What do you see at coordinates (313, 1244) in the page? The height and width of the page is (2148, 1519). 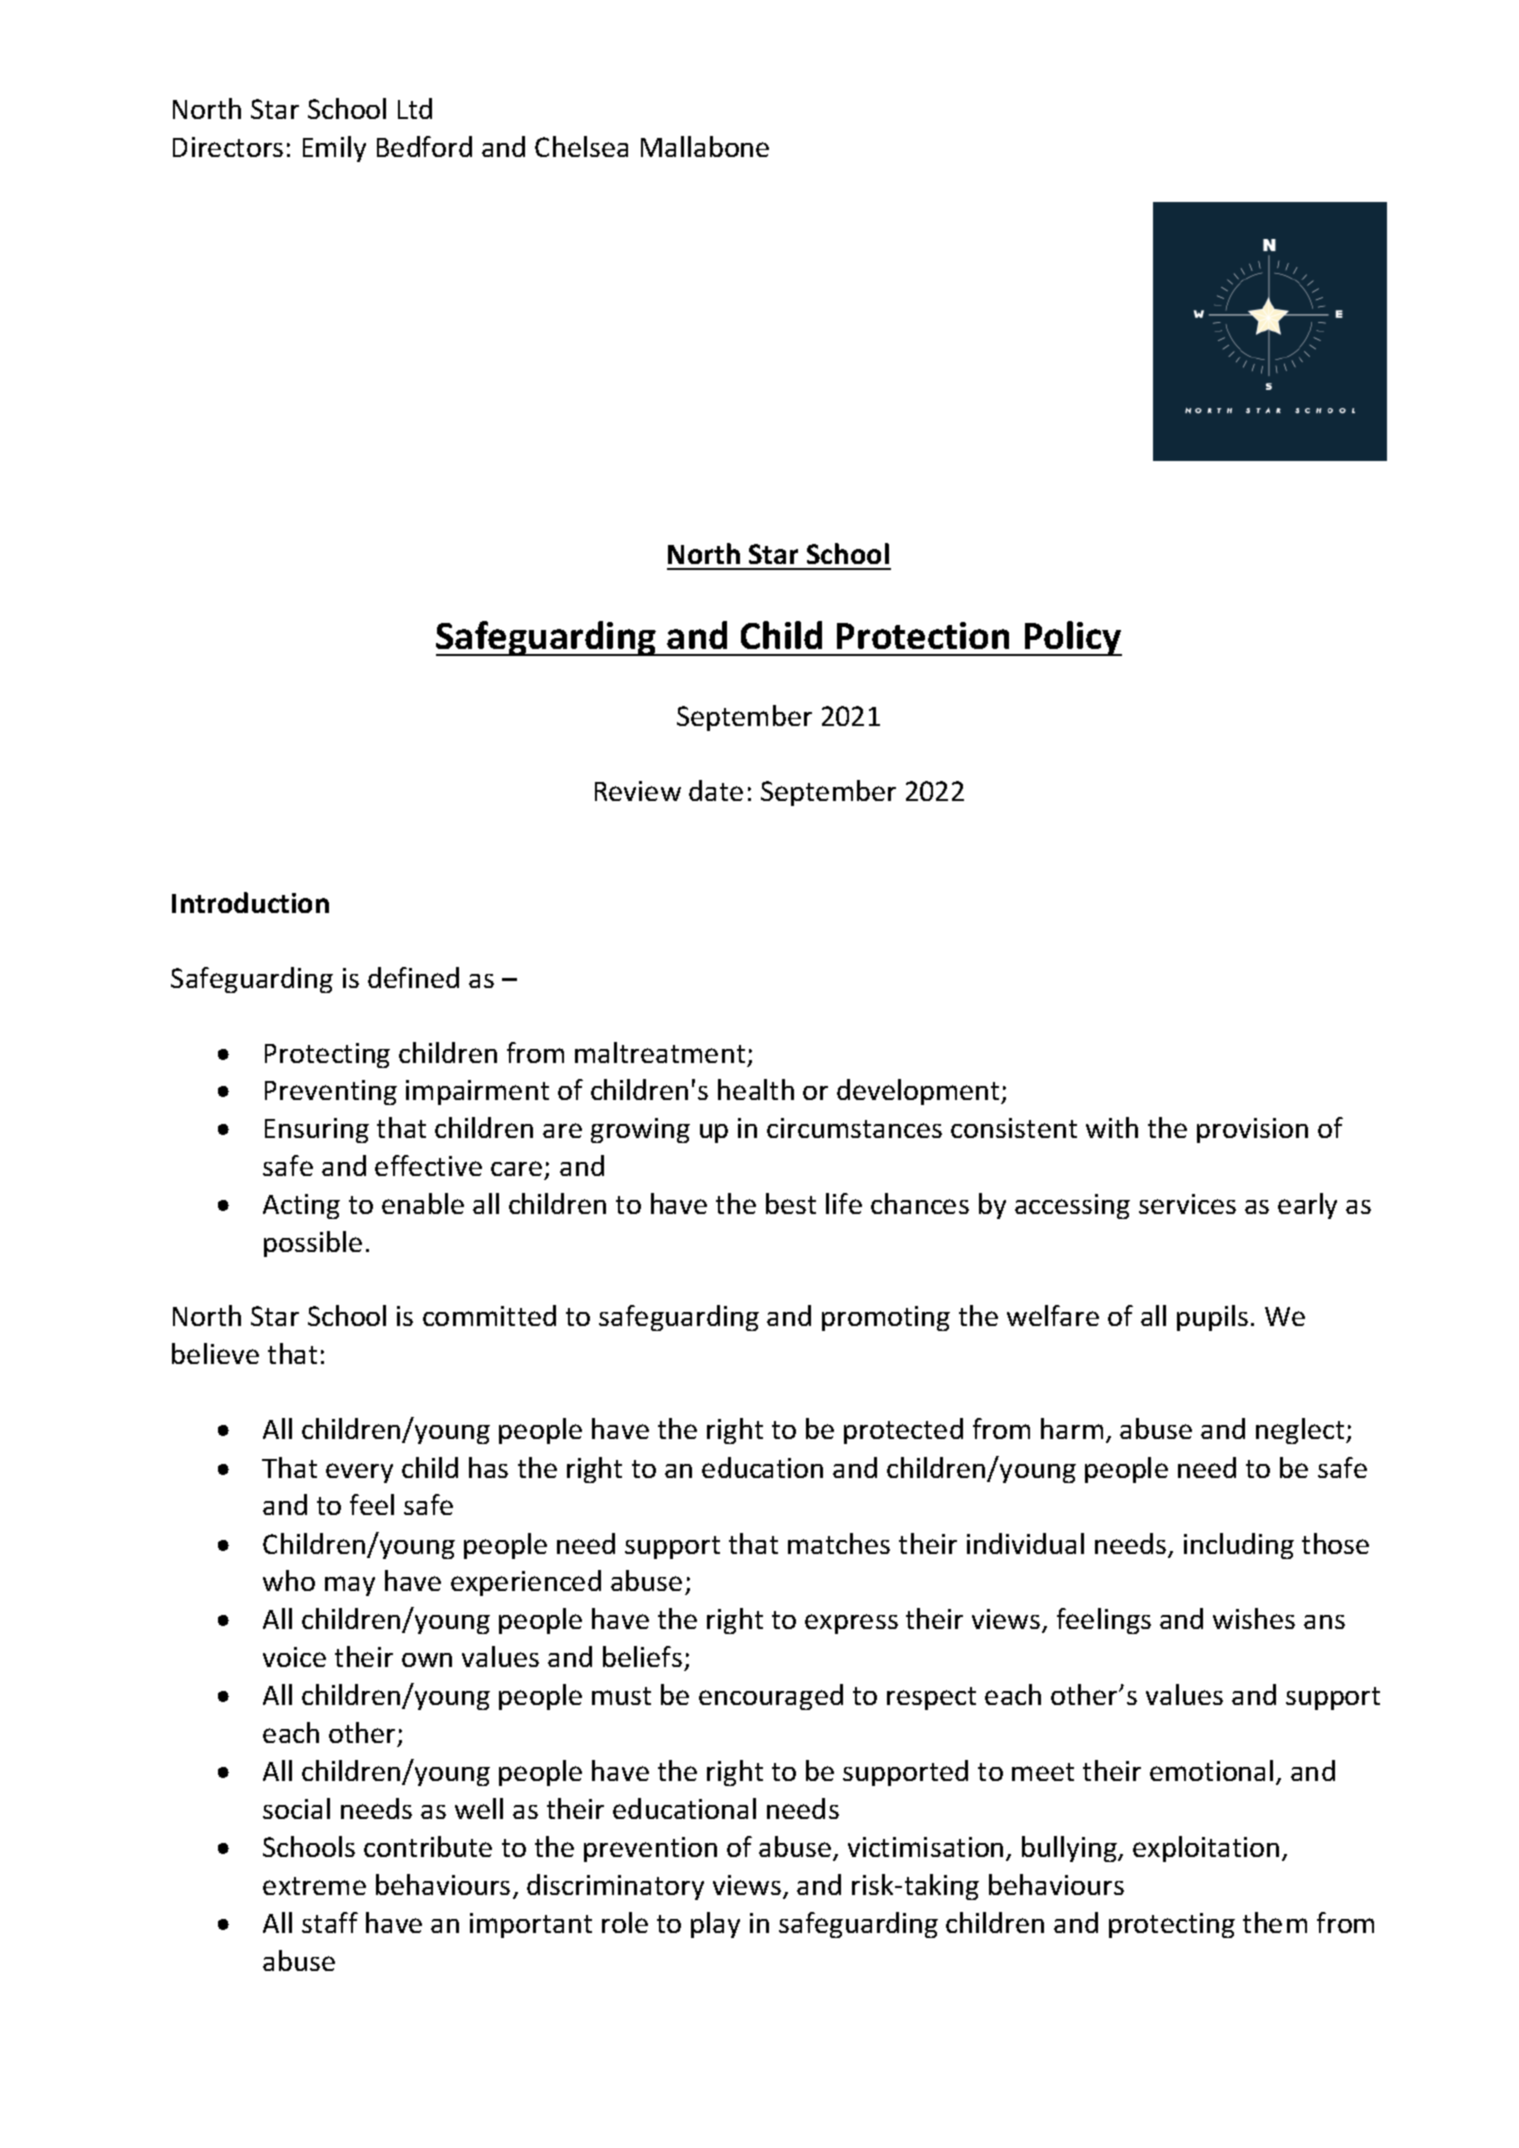 I see `possible` at bounding box center [313, 1244].
